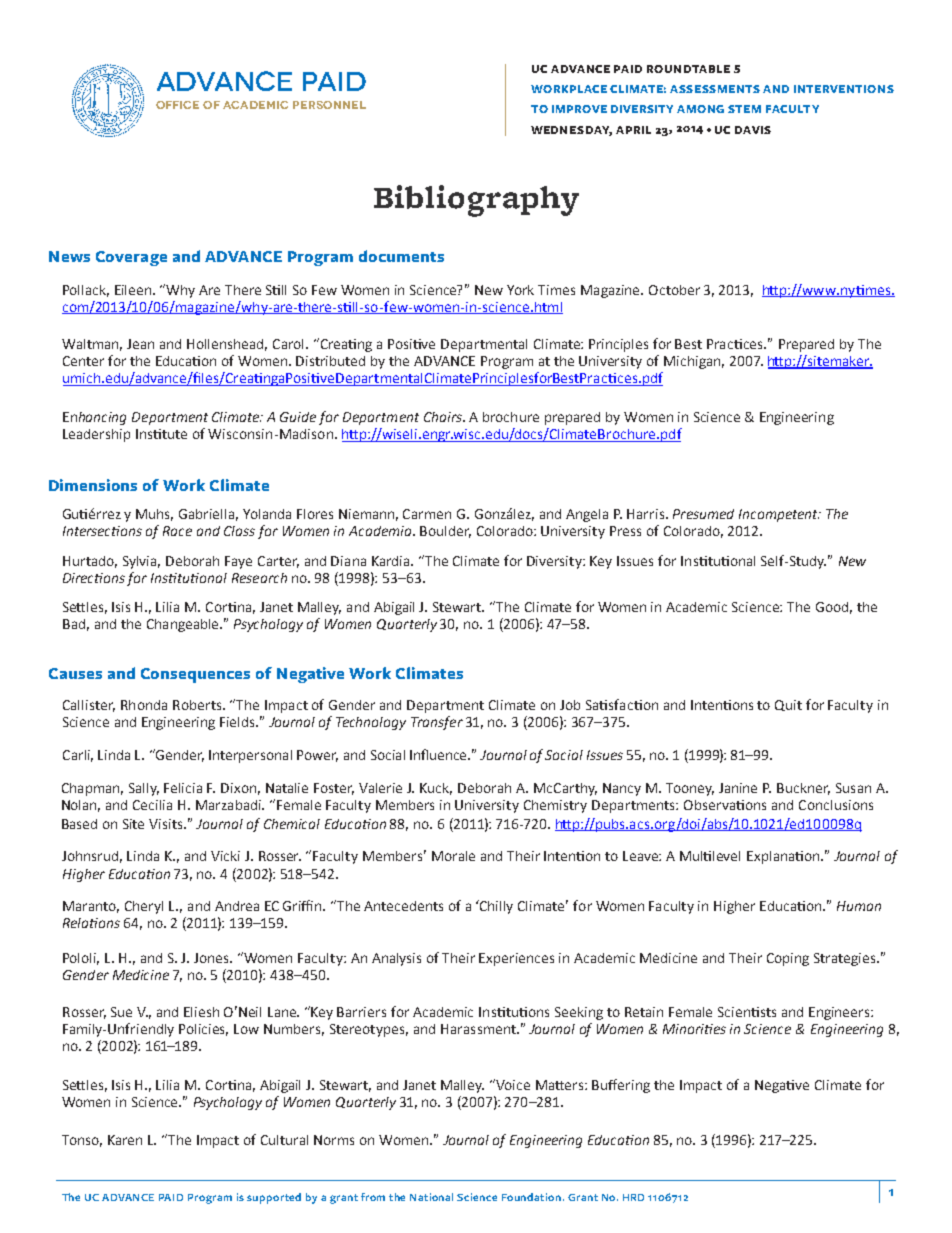 This image has height=1233, width=952. What do you see at coordinates (177, 105) in the image?
I see `OFFICE` at bounding box center [177, 105].
